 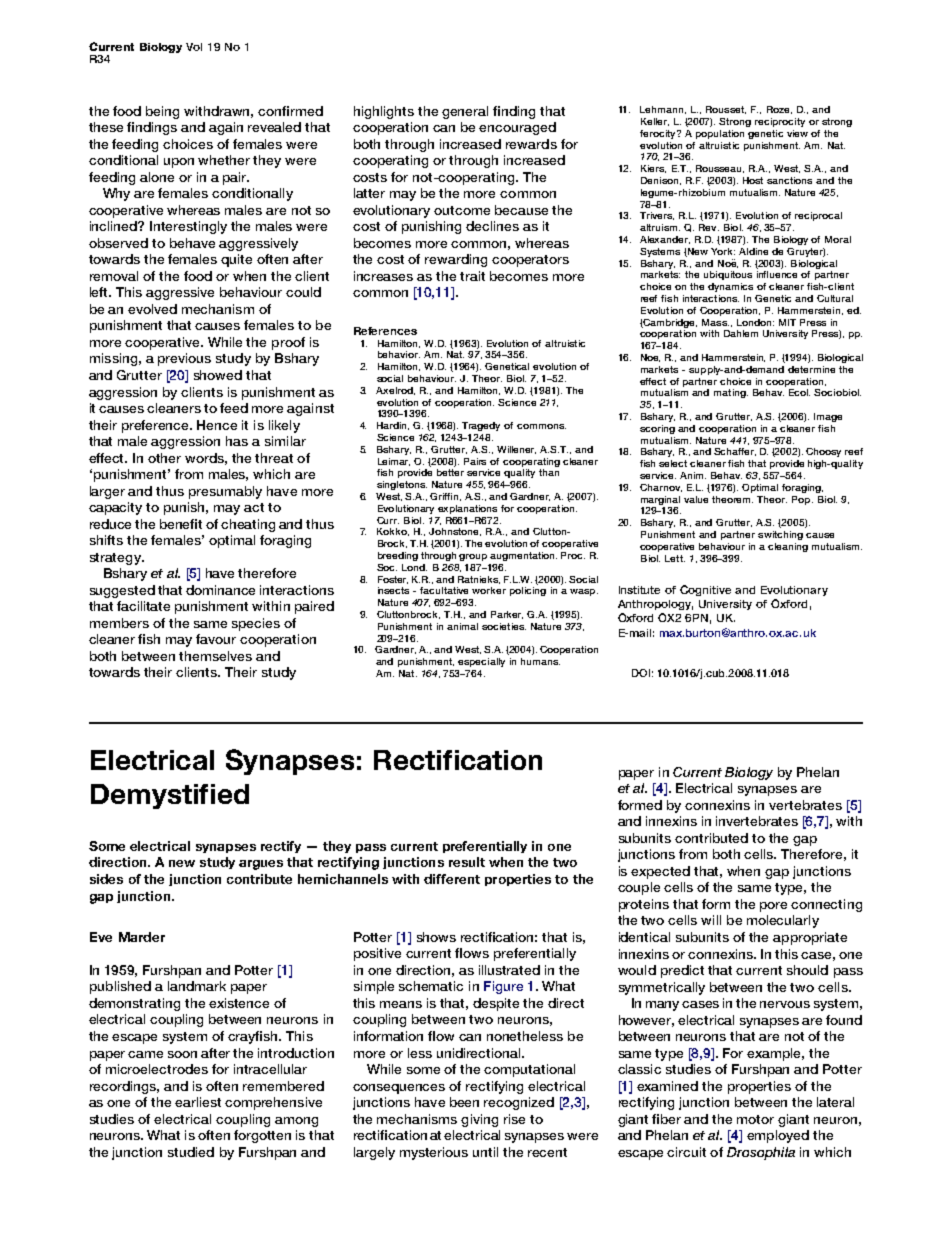 What do you see at coordinates (755, 1119) in the screenshot?
I see `motor` at bounding box center [755, 1119].
